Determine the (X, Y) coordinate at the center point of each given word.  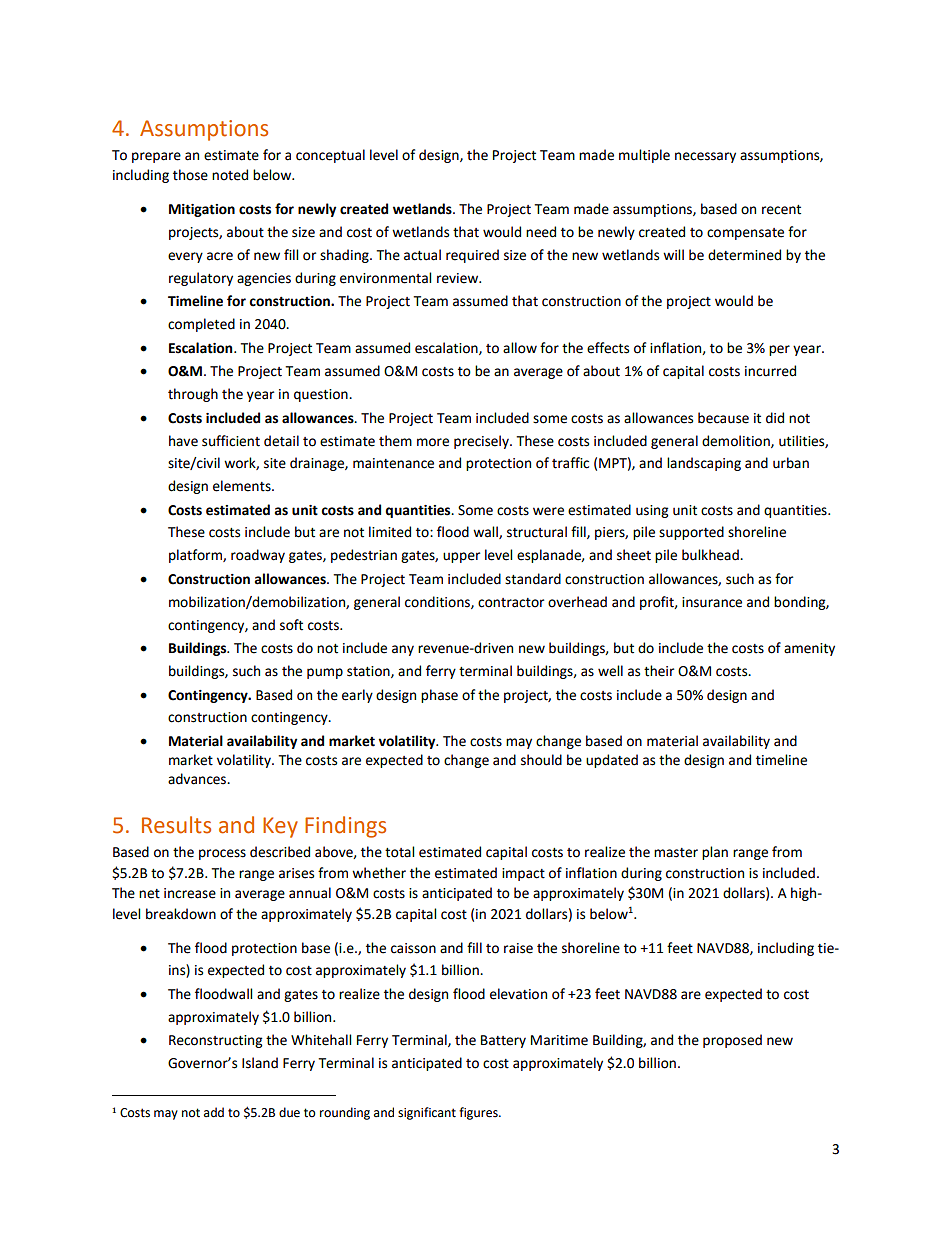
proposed (732, 1041)
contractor (511, 603)
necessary (705, 157)
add (214, 1112)
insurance (712, 602)
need (541, 232)
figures (479, 1113)
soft (291, 625)
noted (230, 175)
